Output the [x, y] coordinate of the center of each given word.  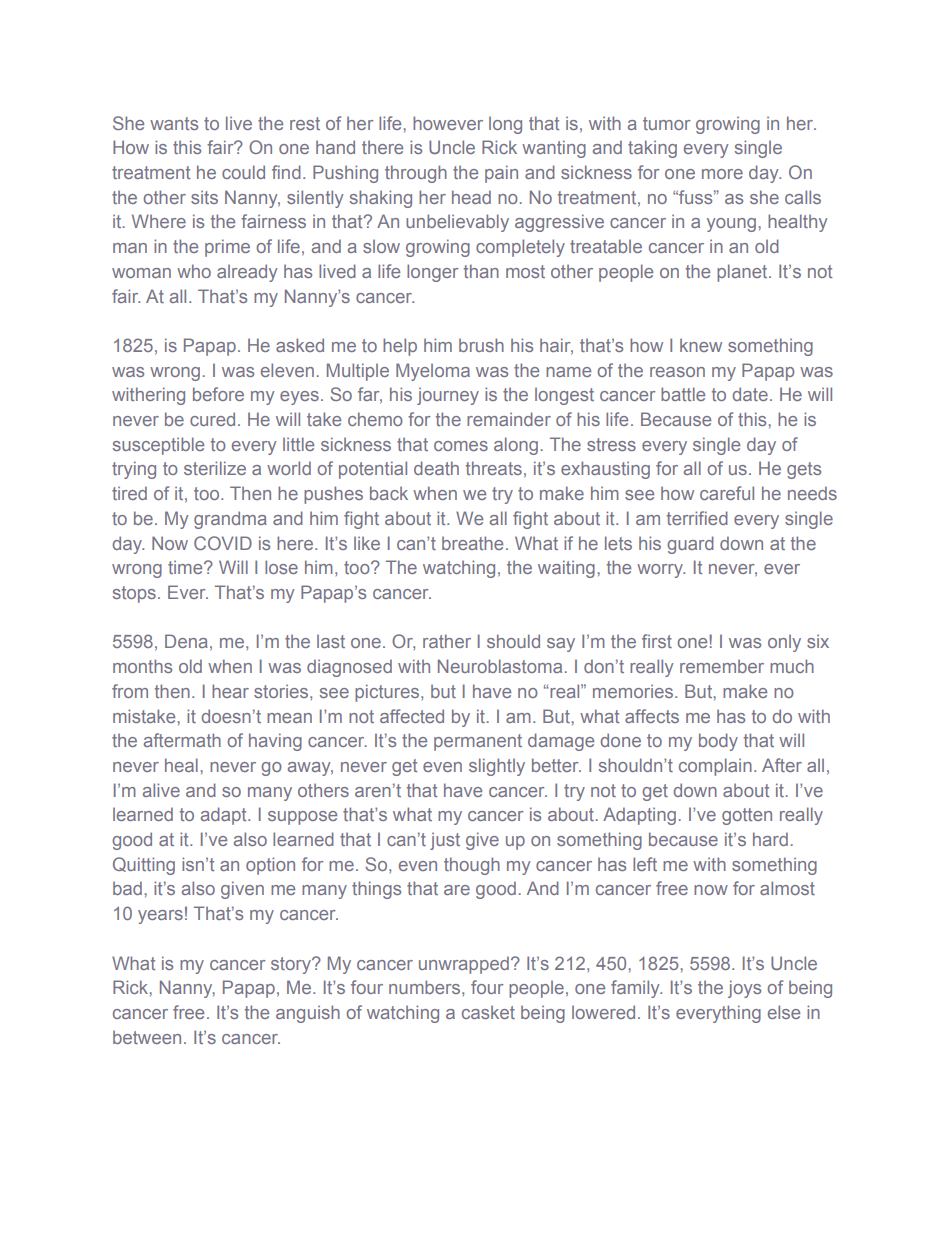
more [722, 174]
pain [501, 174]
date [750, 394]
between [147, 1037]
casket [488, 1012]
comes [461, 446]
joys [744, 989]
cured [212, 419]
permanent [478, 742]
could [243, 172]
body [718, 742]
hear [230, 691]
